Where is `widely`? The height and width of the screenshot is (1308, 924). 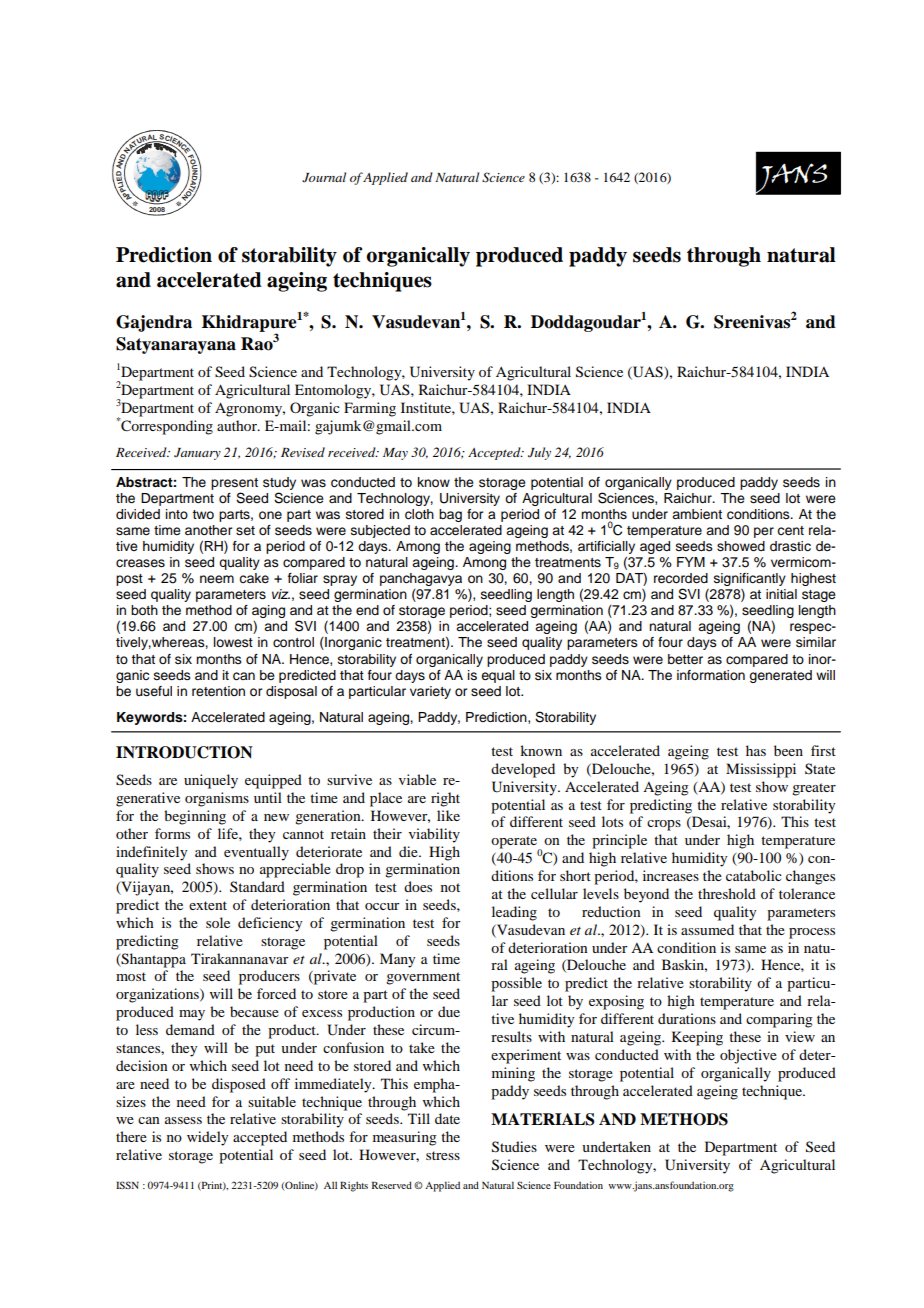 widely is located at coordinates (207, 1138).
